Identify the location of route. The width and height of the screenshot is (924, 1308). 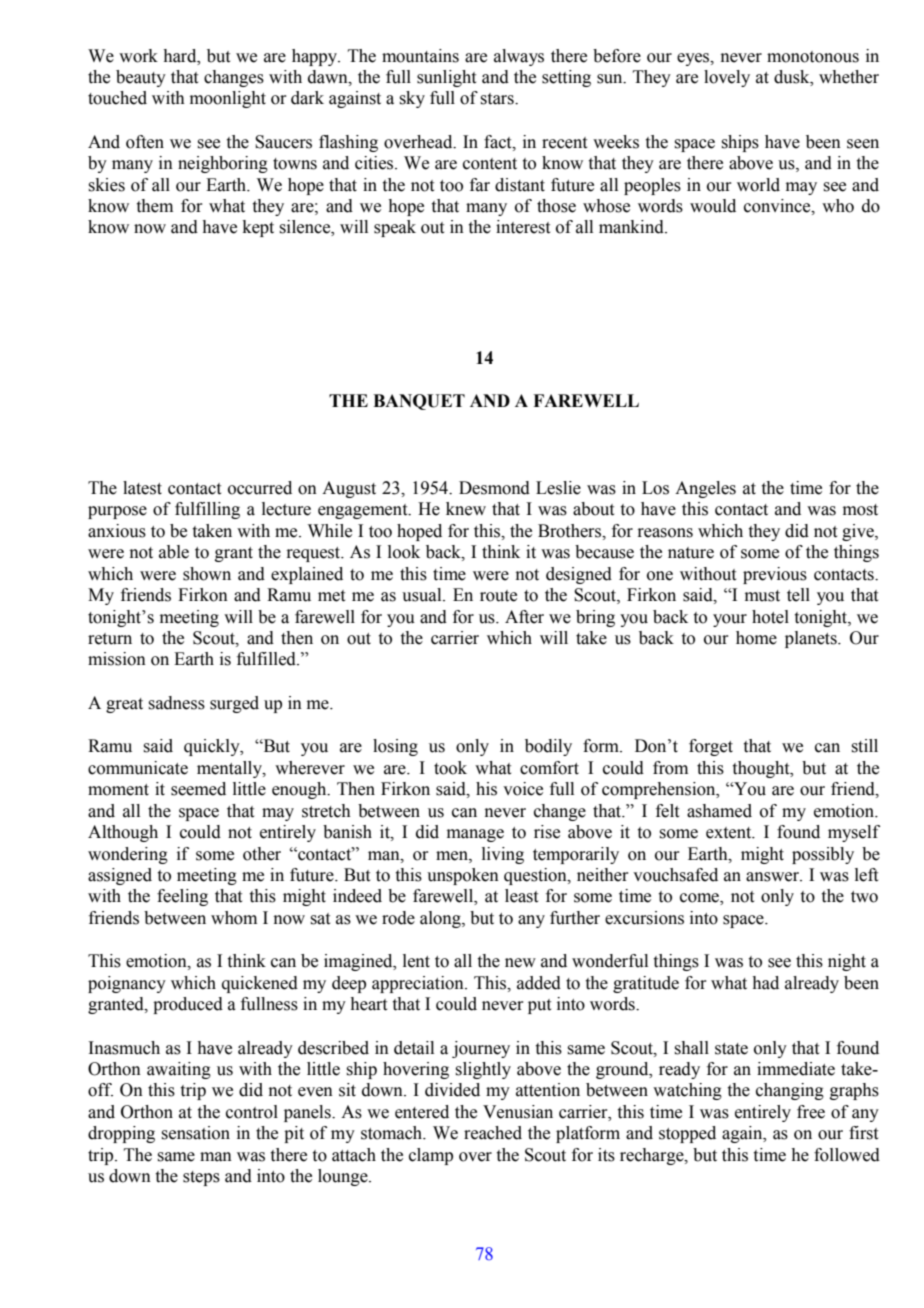
(498, 596).
